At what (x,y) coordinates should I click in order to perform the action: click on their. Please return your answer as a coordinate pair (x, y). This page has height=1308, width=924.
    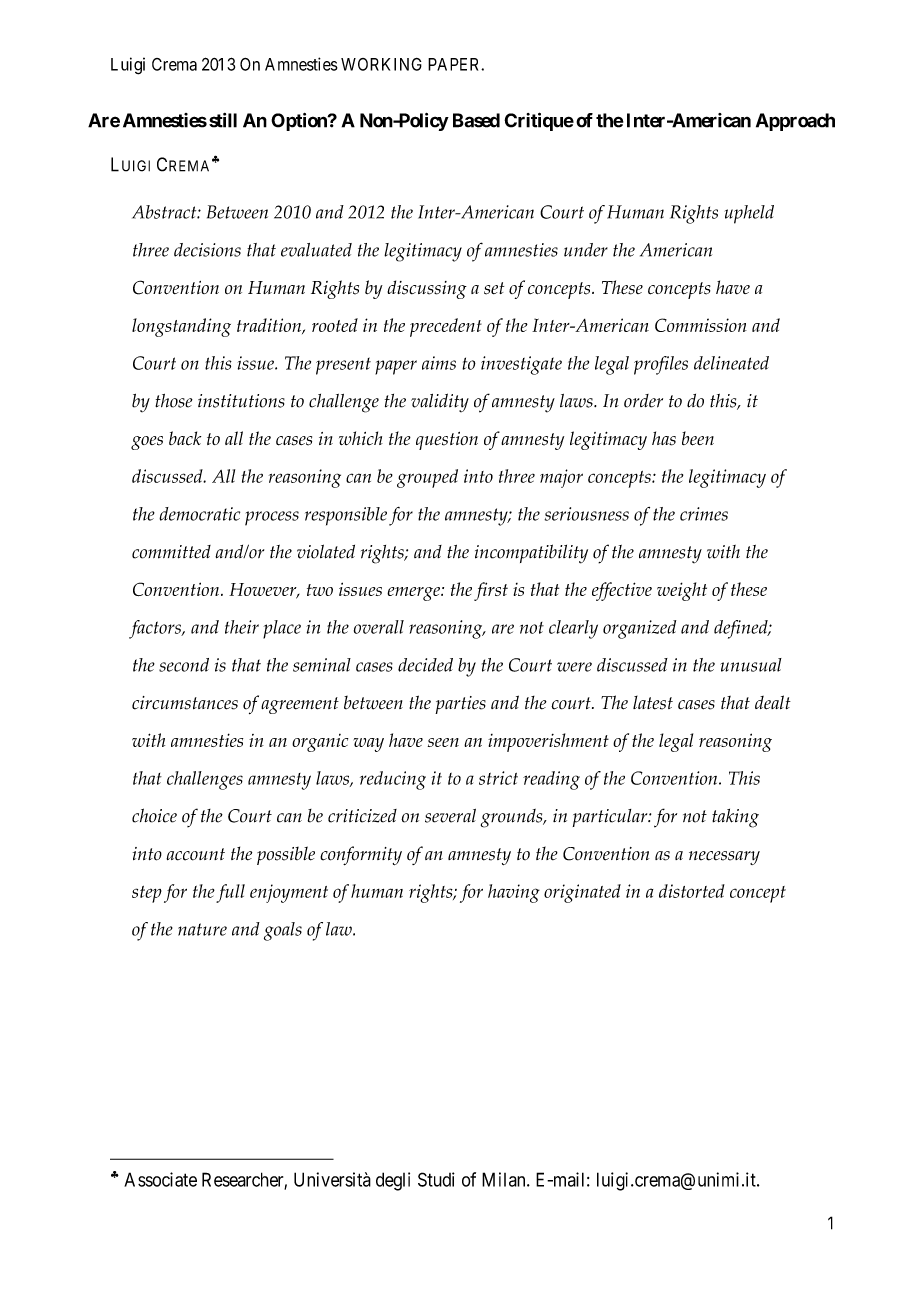
    Looking at the image, I should click on (242, 627).
